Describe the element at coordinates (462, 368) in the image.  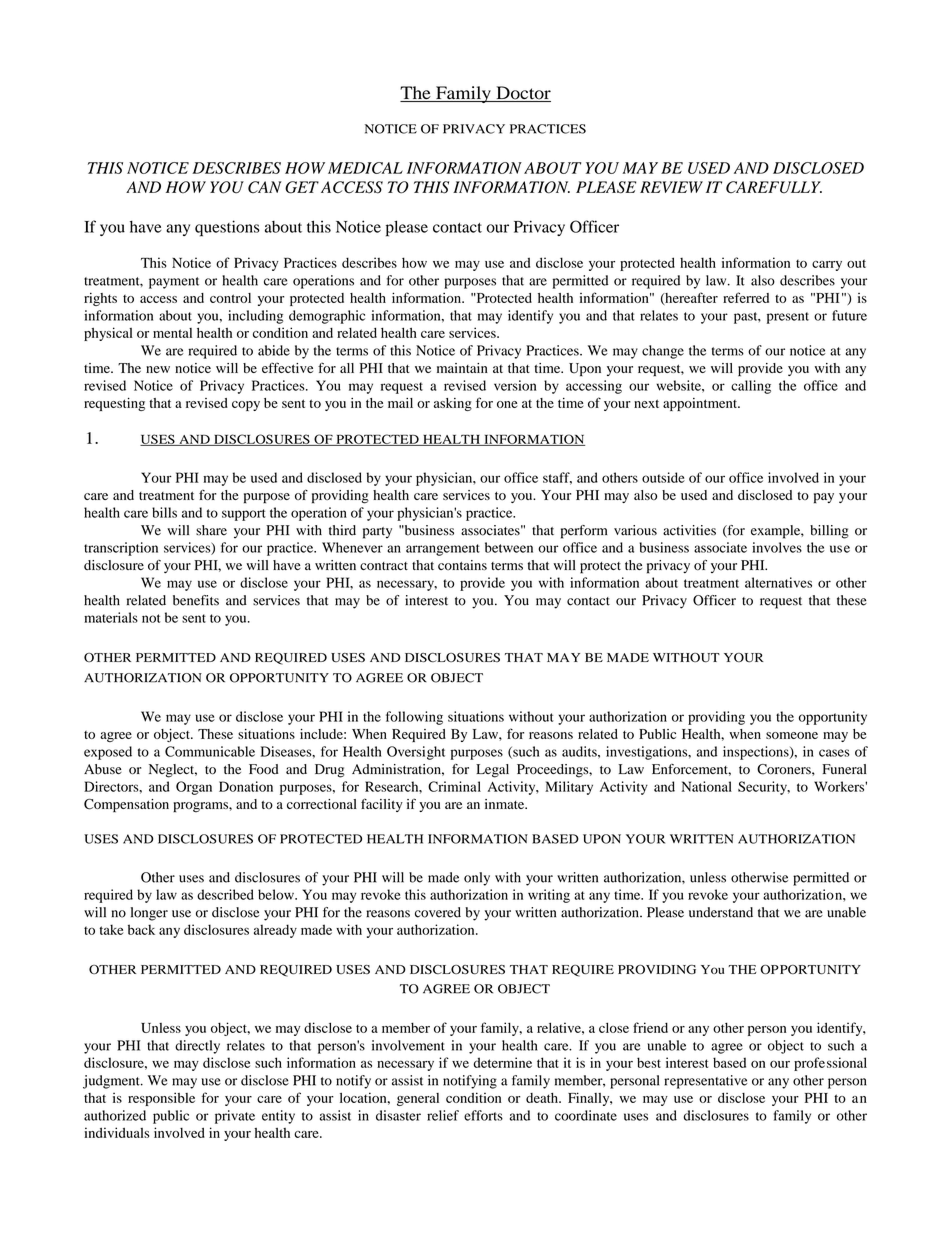
I see `maintain` at that location.
